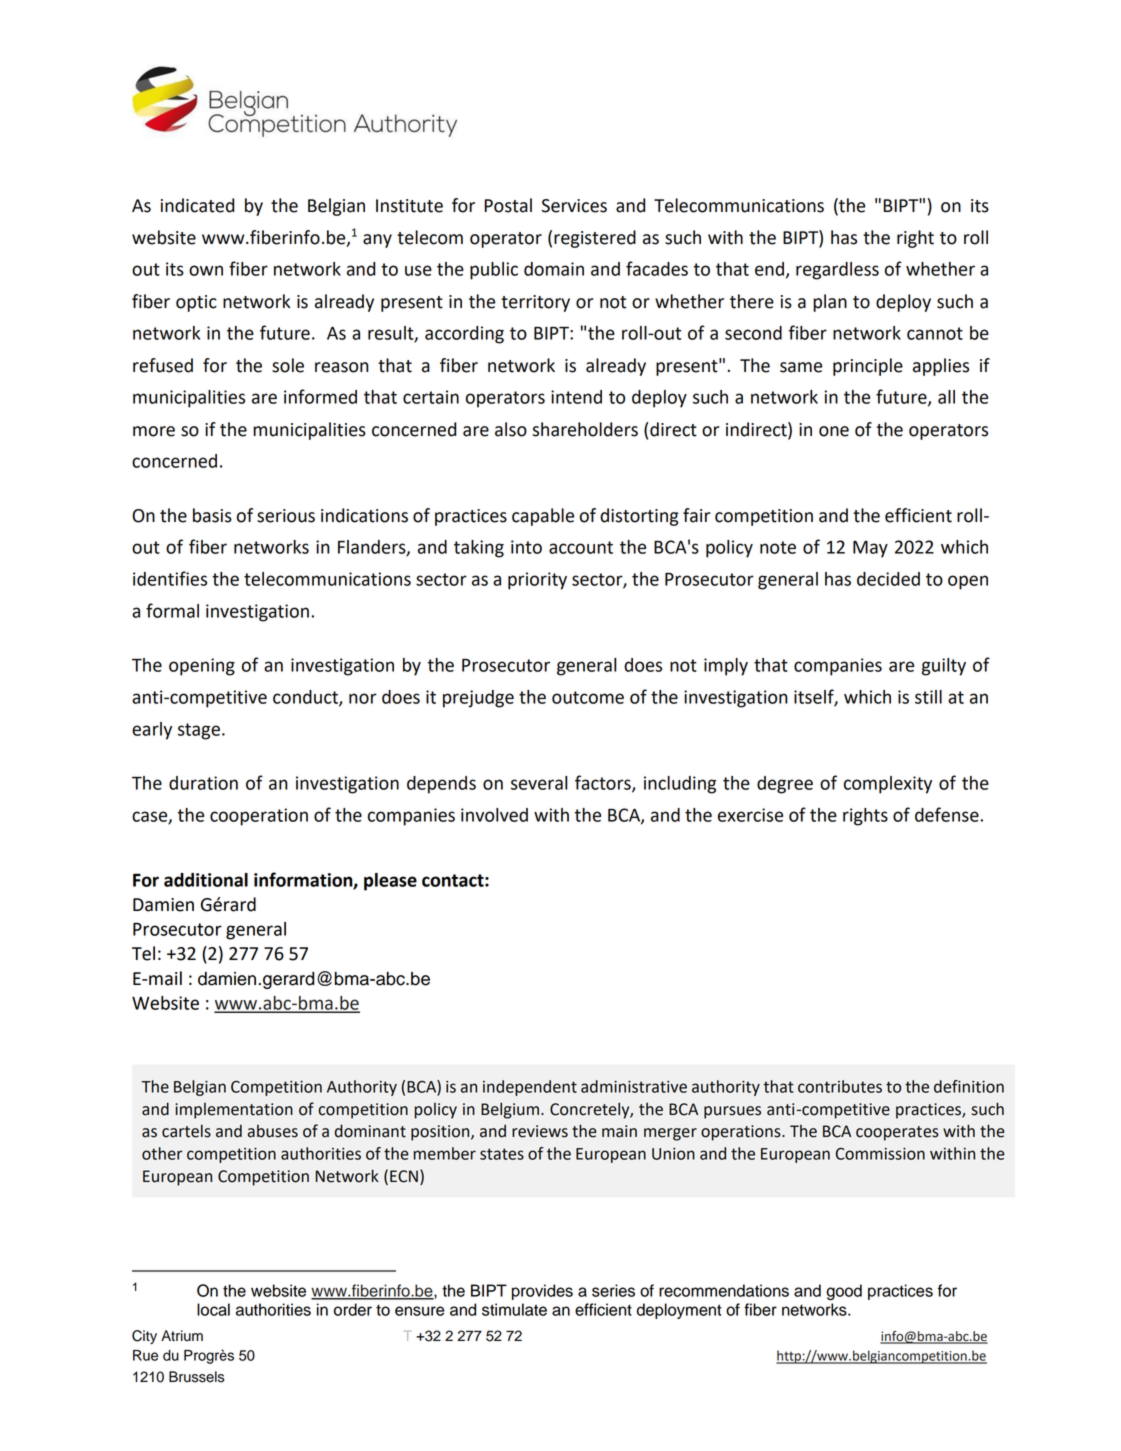  What do you see at coordinates (206, 880) in the screenshot?
I see `additional` at bounding box center [206, 880].
